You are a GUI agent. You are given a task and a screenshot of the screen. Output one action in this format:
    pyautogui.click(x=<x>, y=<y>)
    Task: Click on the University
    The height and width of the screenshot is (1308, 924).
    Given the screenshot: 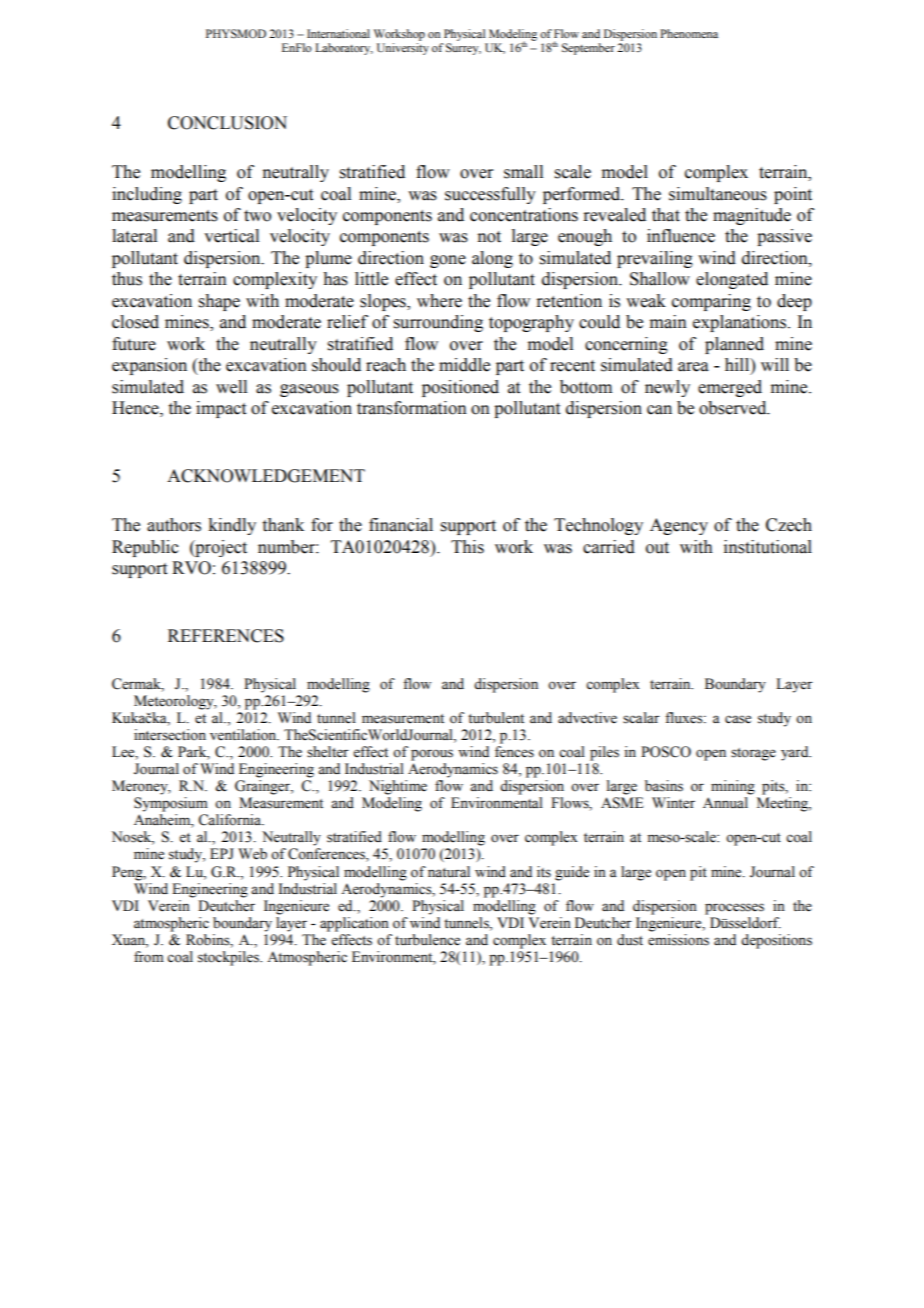 What is the action you would take?
    pyautogui.click(x=403, y=49)
